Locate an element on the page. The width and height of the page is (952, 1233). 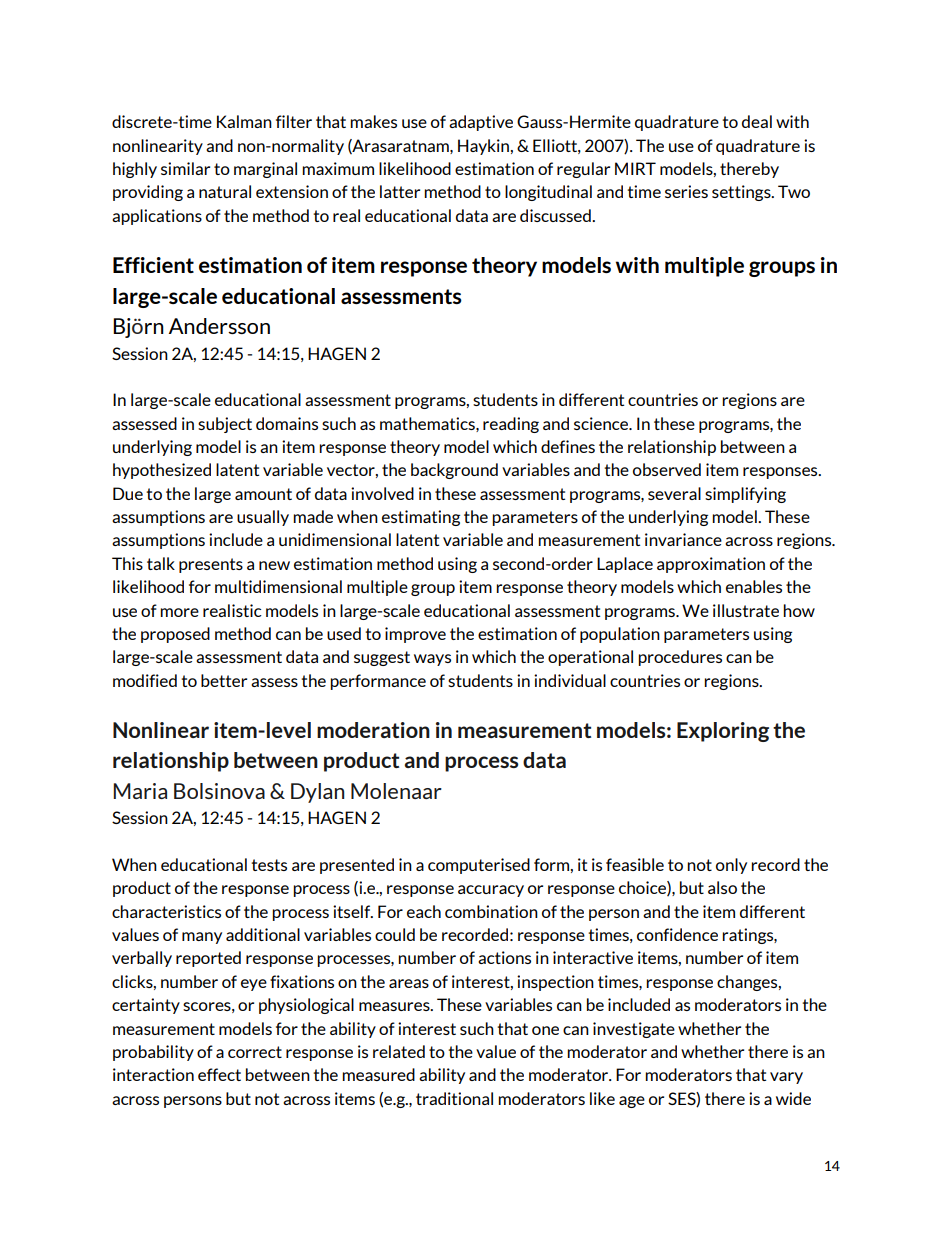
deal is located at coordinates (757, 121).
